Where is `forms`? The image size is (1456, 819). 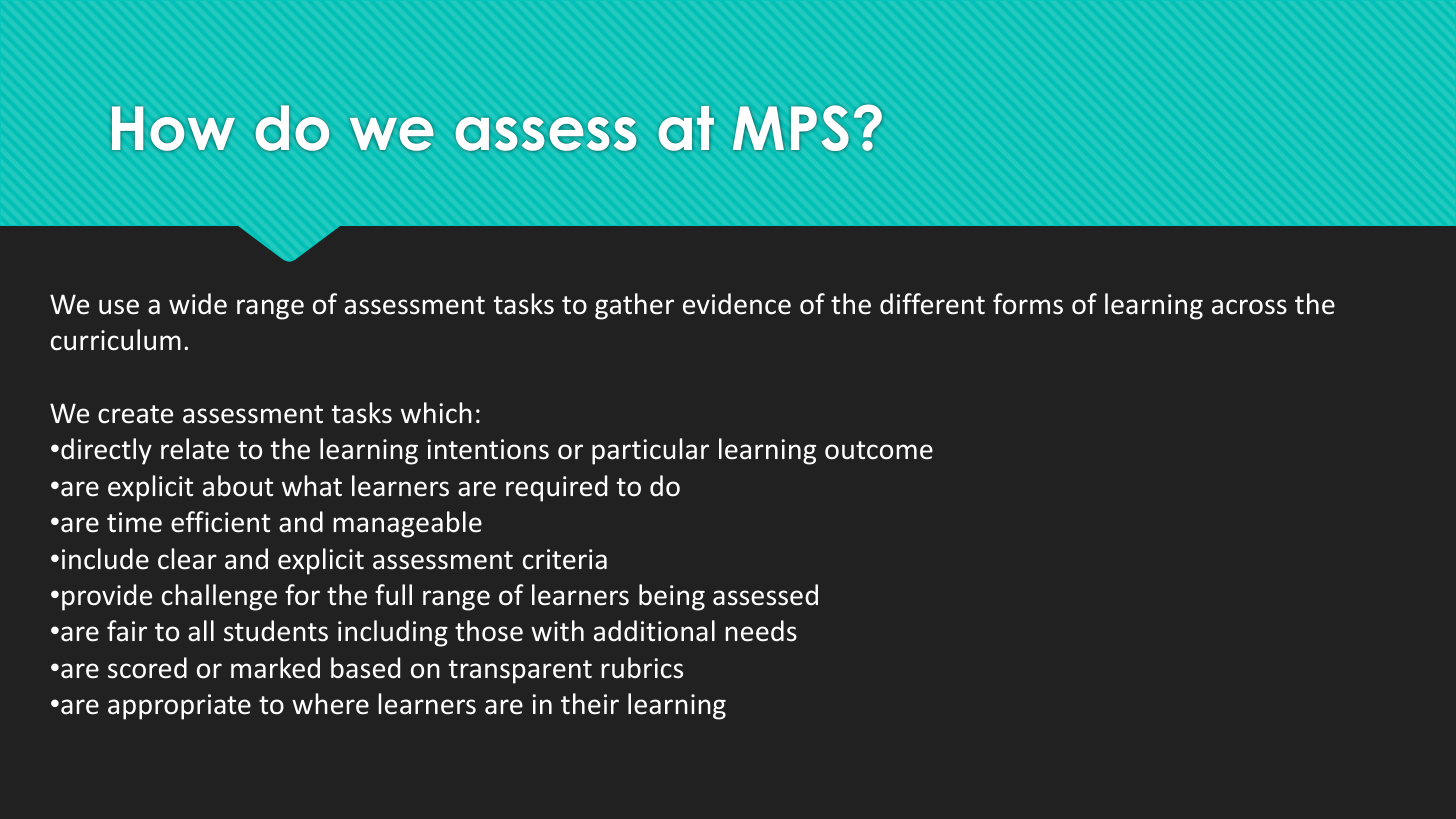 forms is located at coordinates (1028, 304).
